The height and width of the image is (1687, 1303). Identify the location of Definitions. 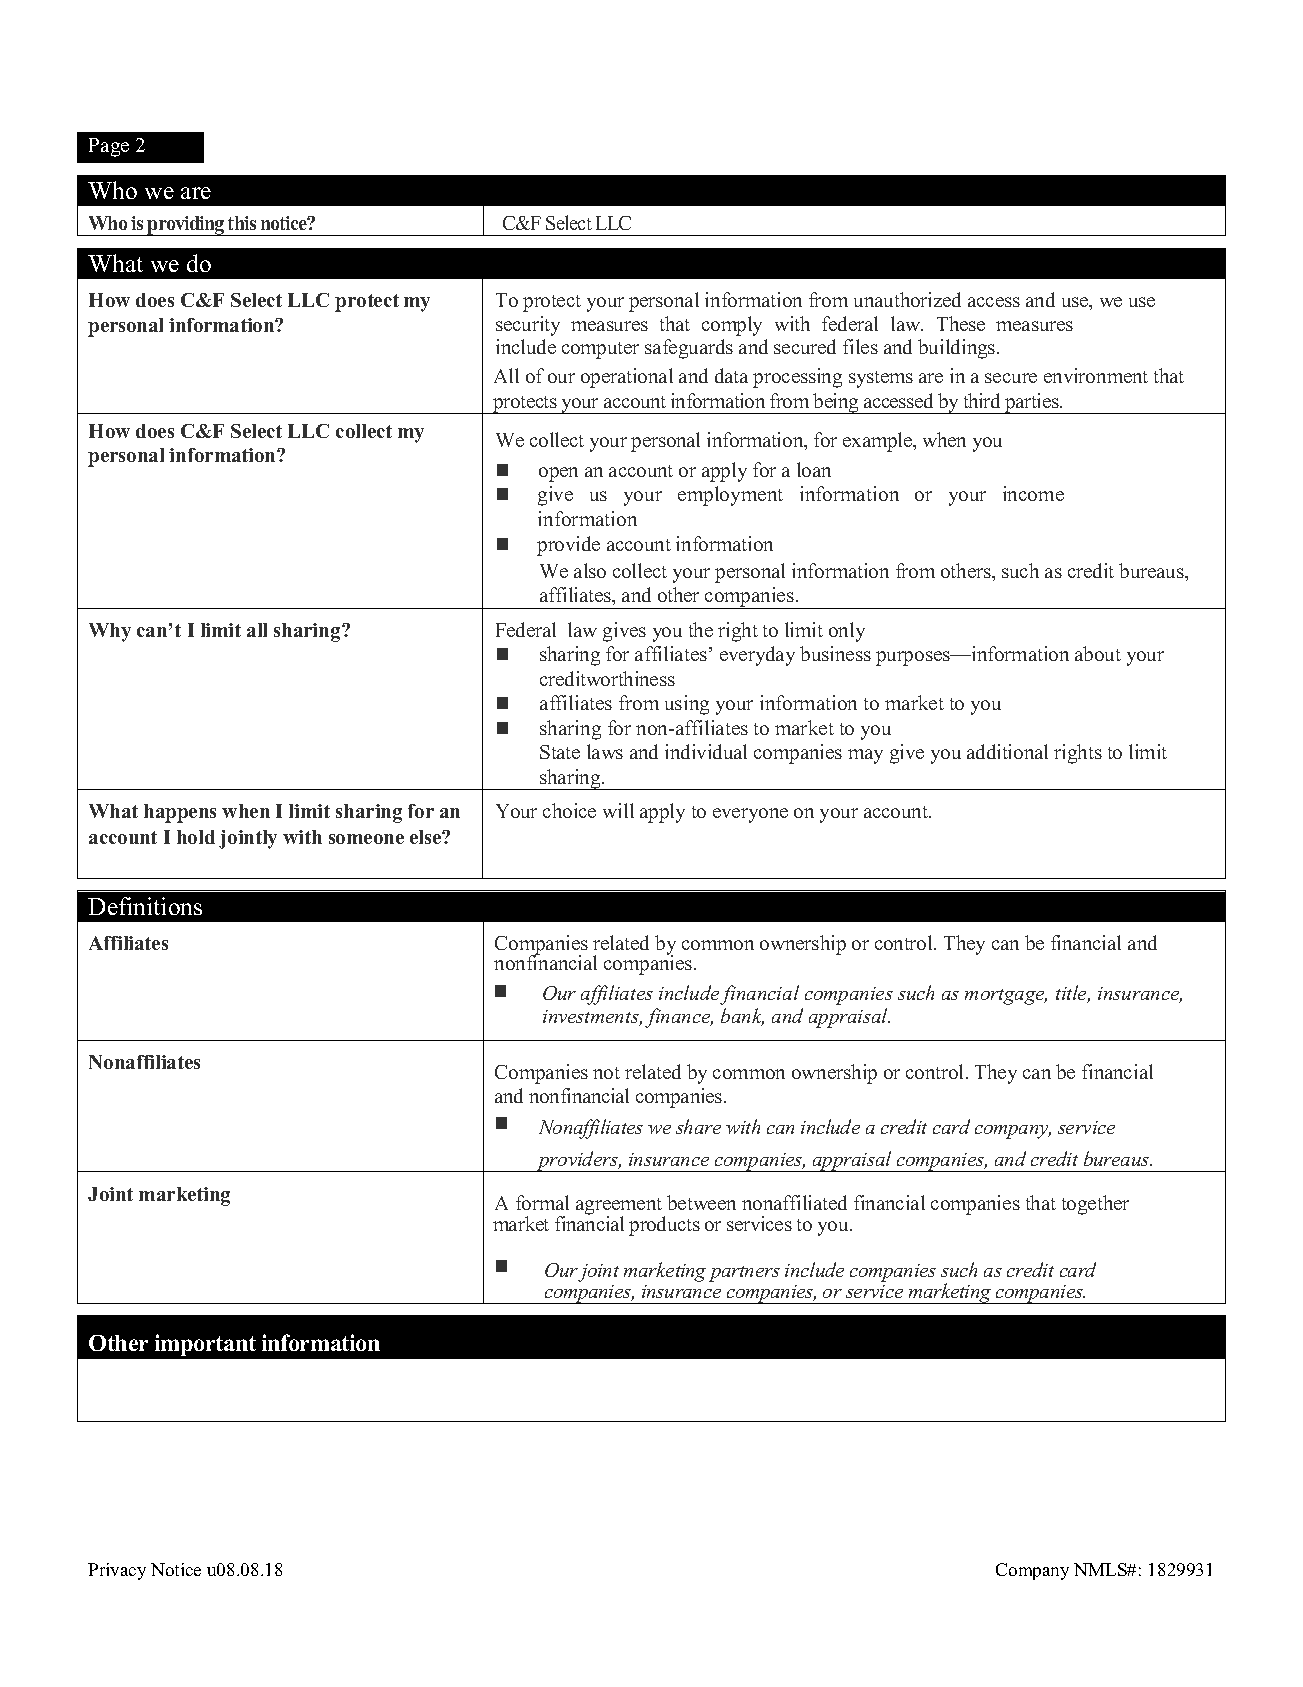
(145, 906).
